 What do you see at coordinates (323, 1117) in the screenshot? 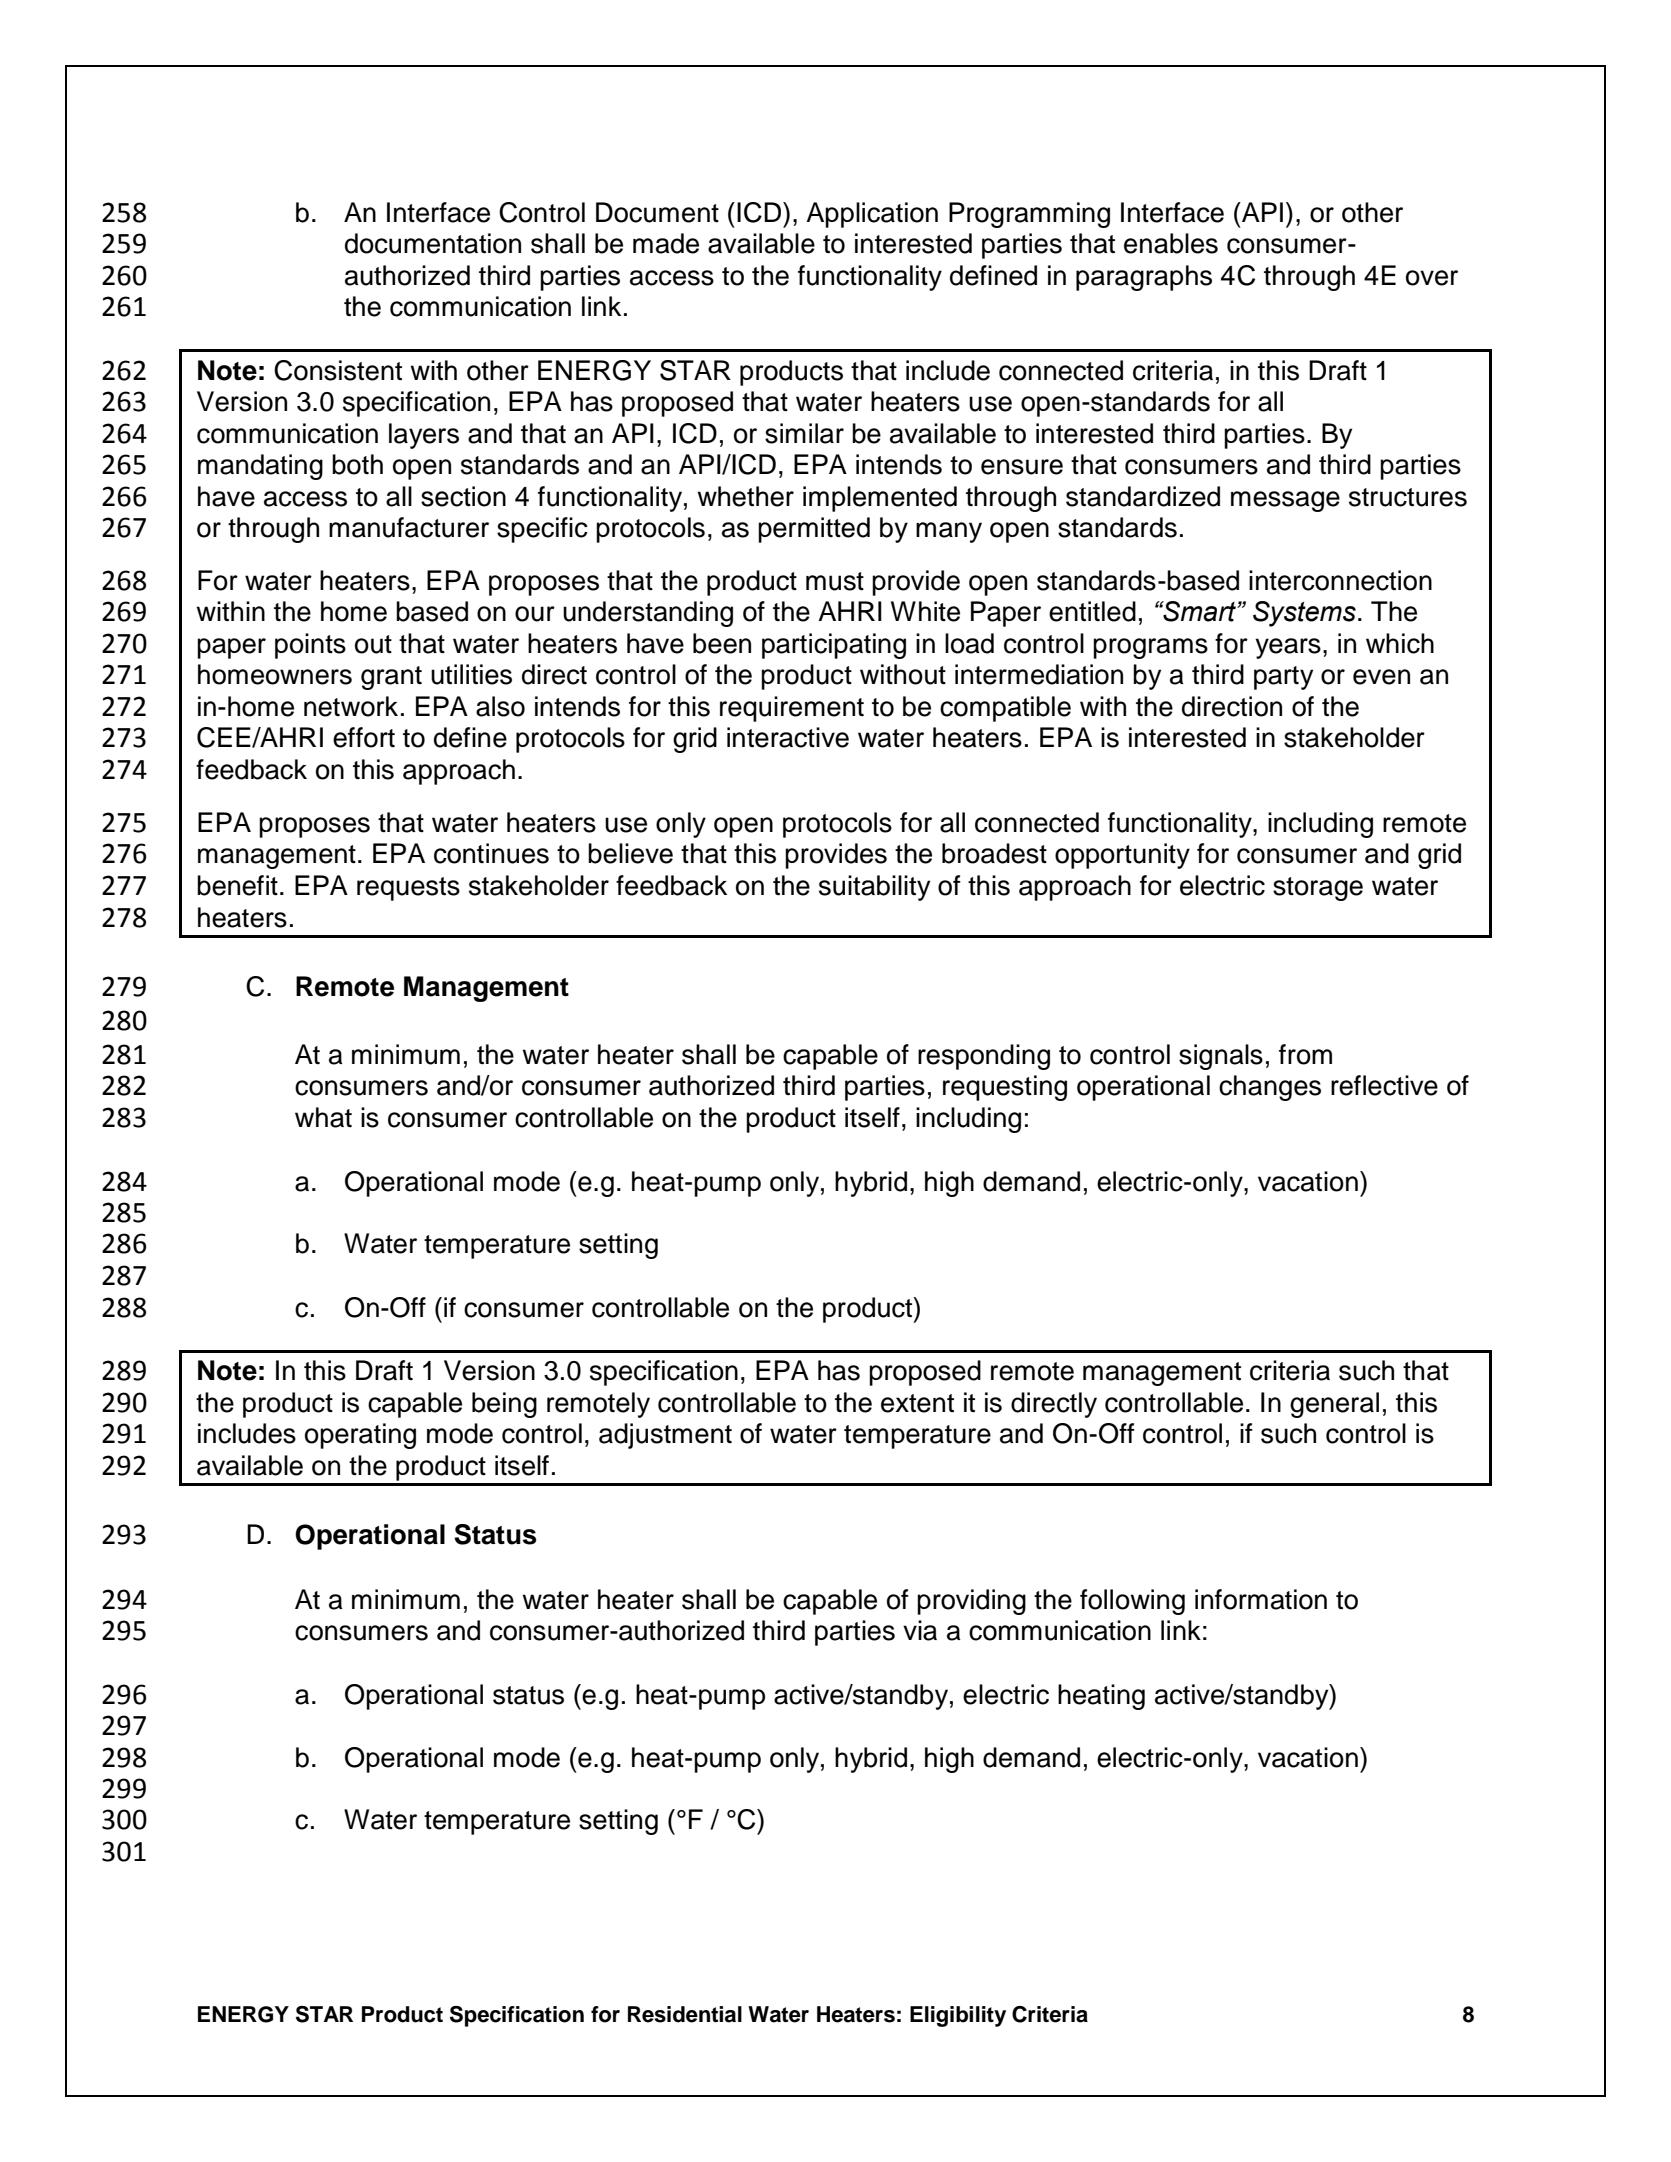
I see `what` at bounding box center [323, 1117].
